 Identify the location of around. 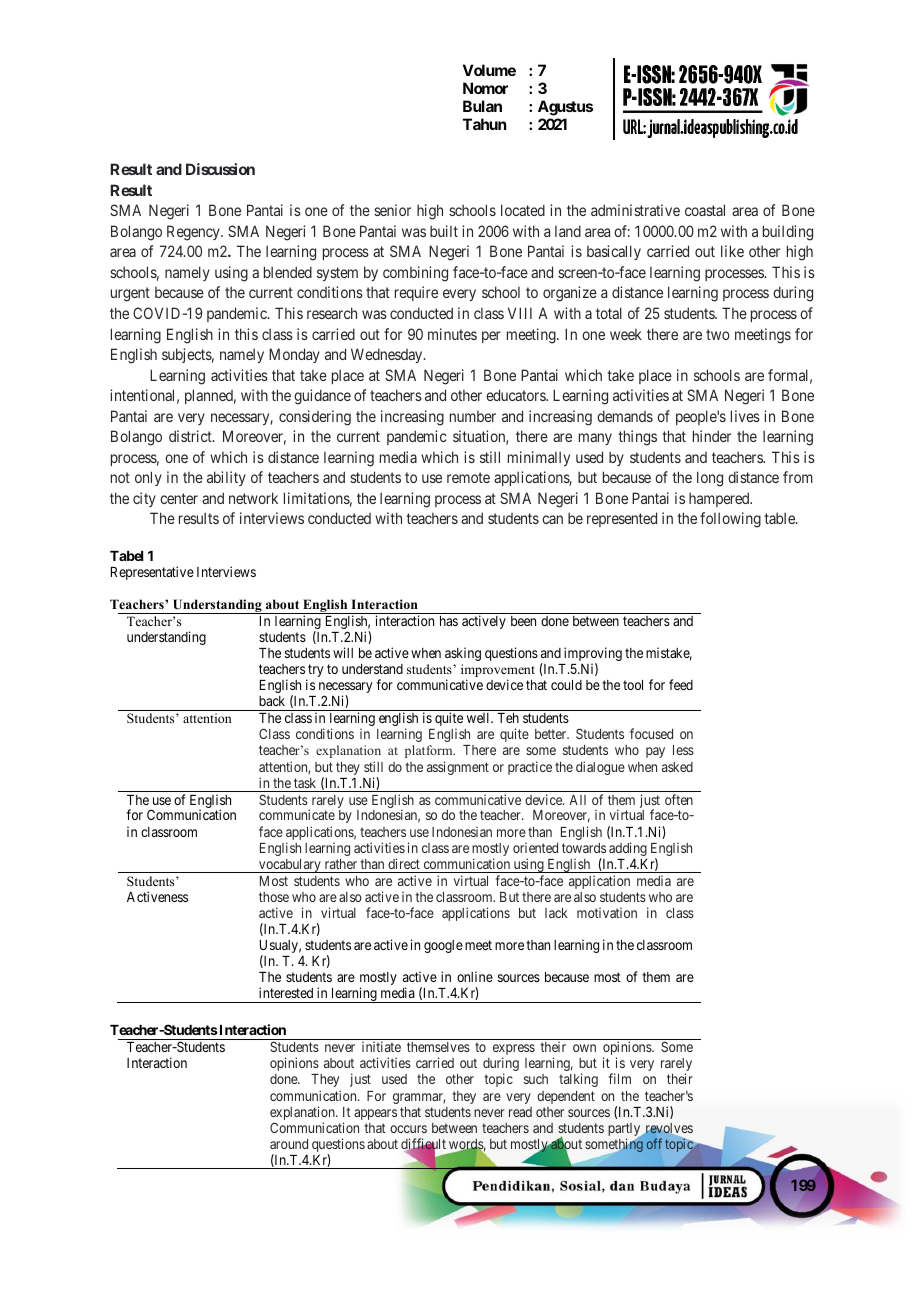
(289, 1144).
